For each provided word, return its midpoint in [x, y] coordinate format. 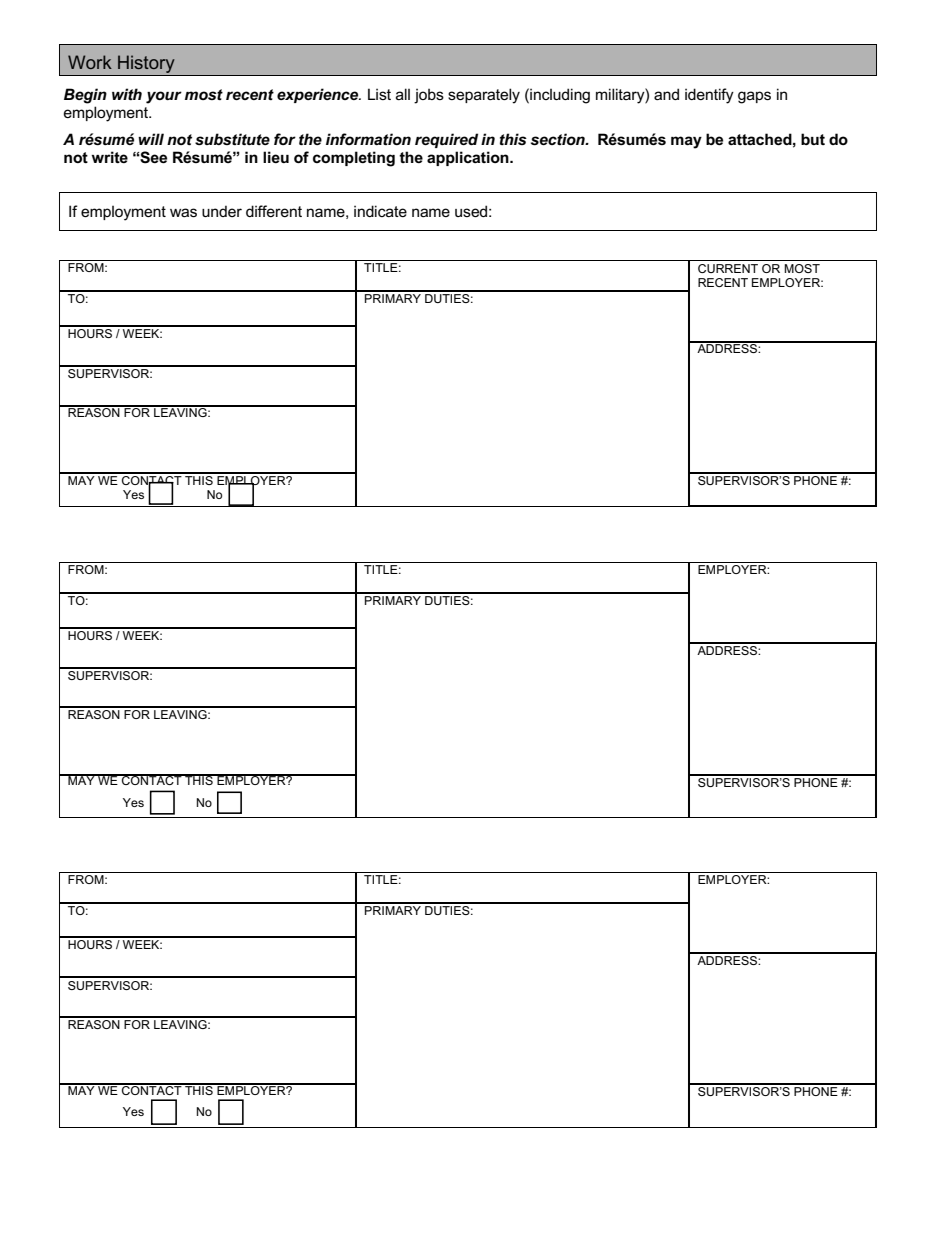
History [146, 65]
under [222, 211]
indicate [380, 211]
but [813, 139]
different [274, 211]
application [469, 158]
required [446, 140]
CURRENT [728, 268]
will [151, 139]
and [666, 94]
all [403, 94]
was [183, 212]
